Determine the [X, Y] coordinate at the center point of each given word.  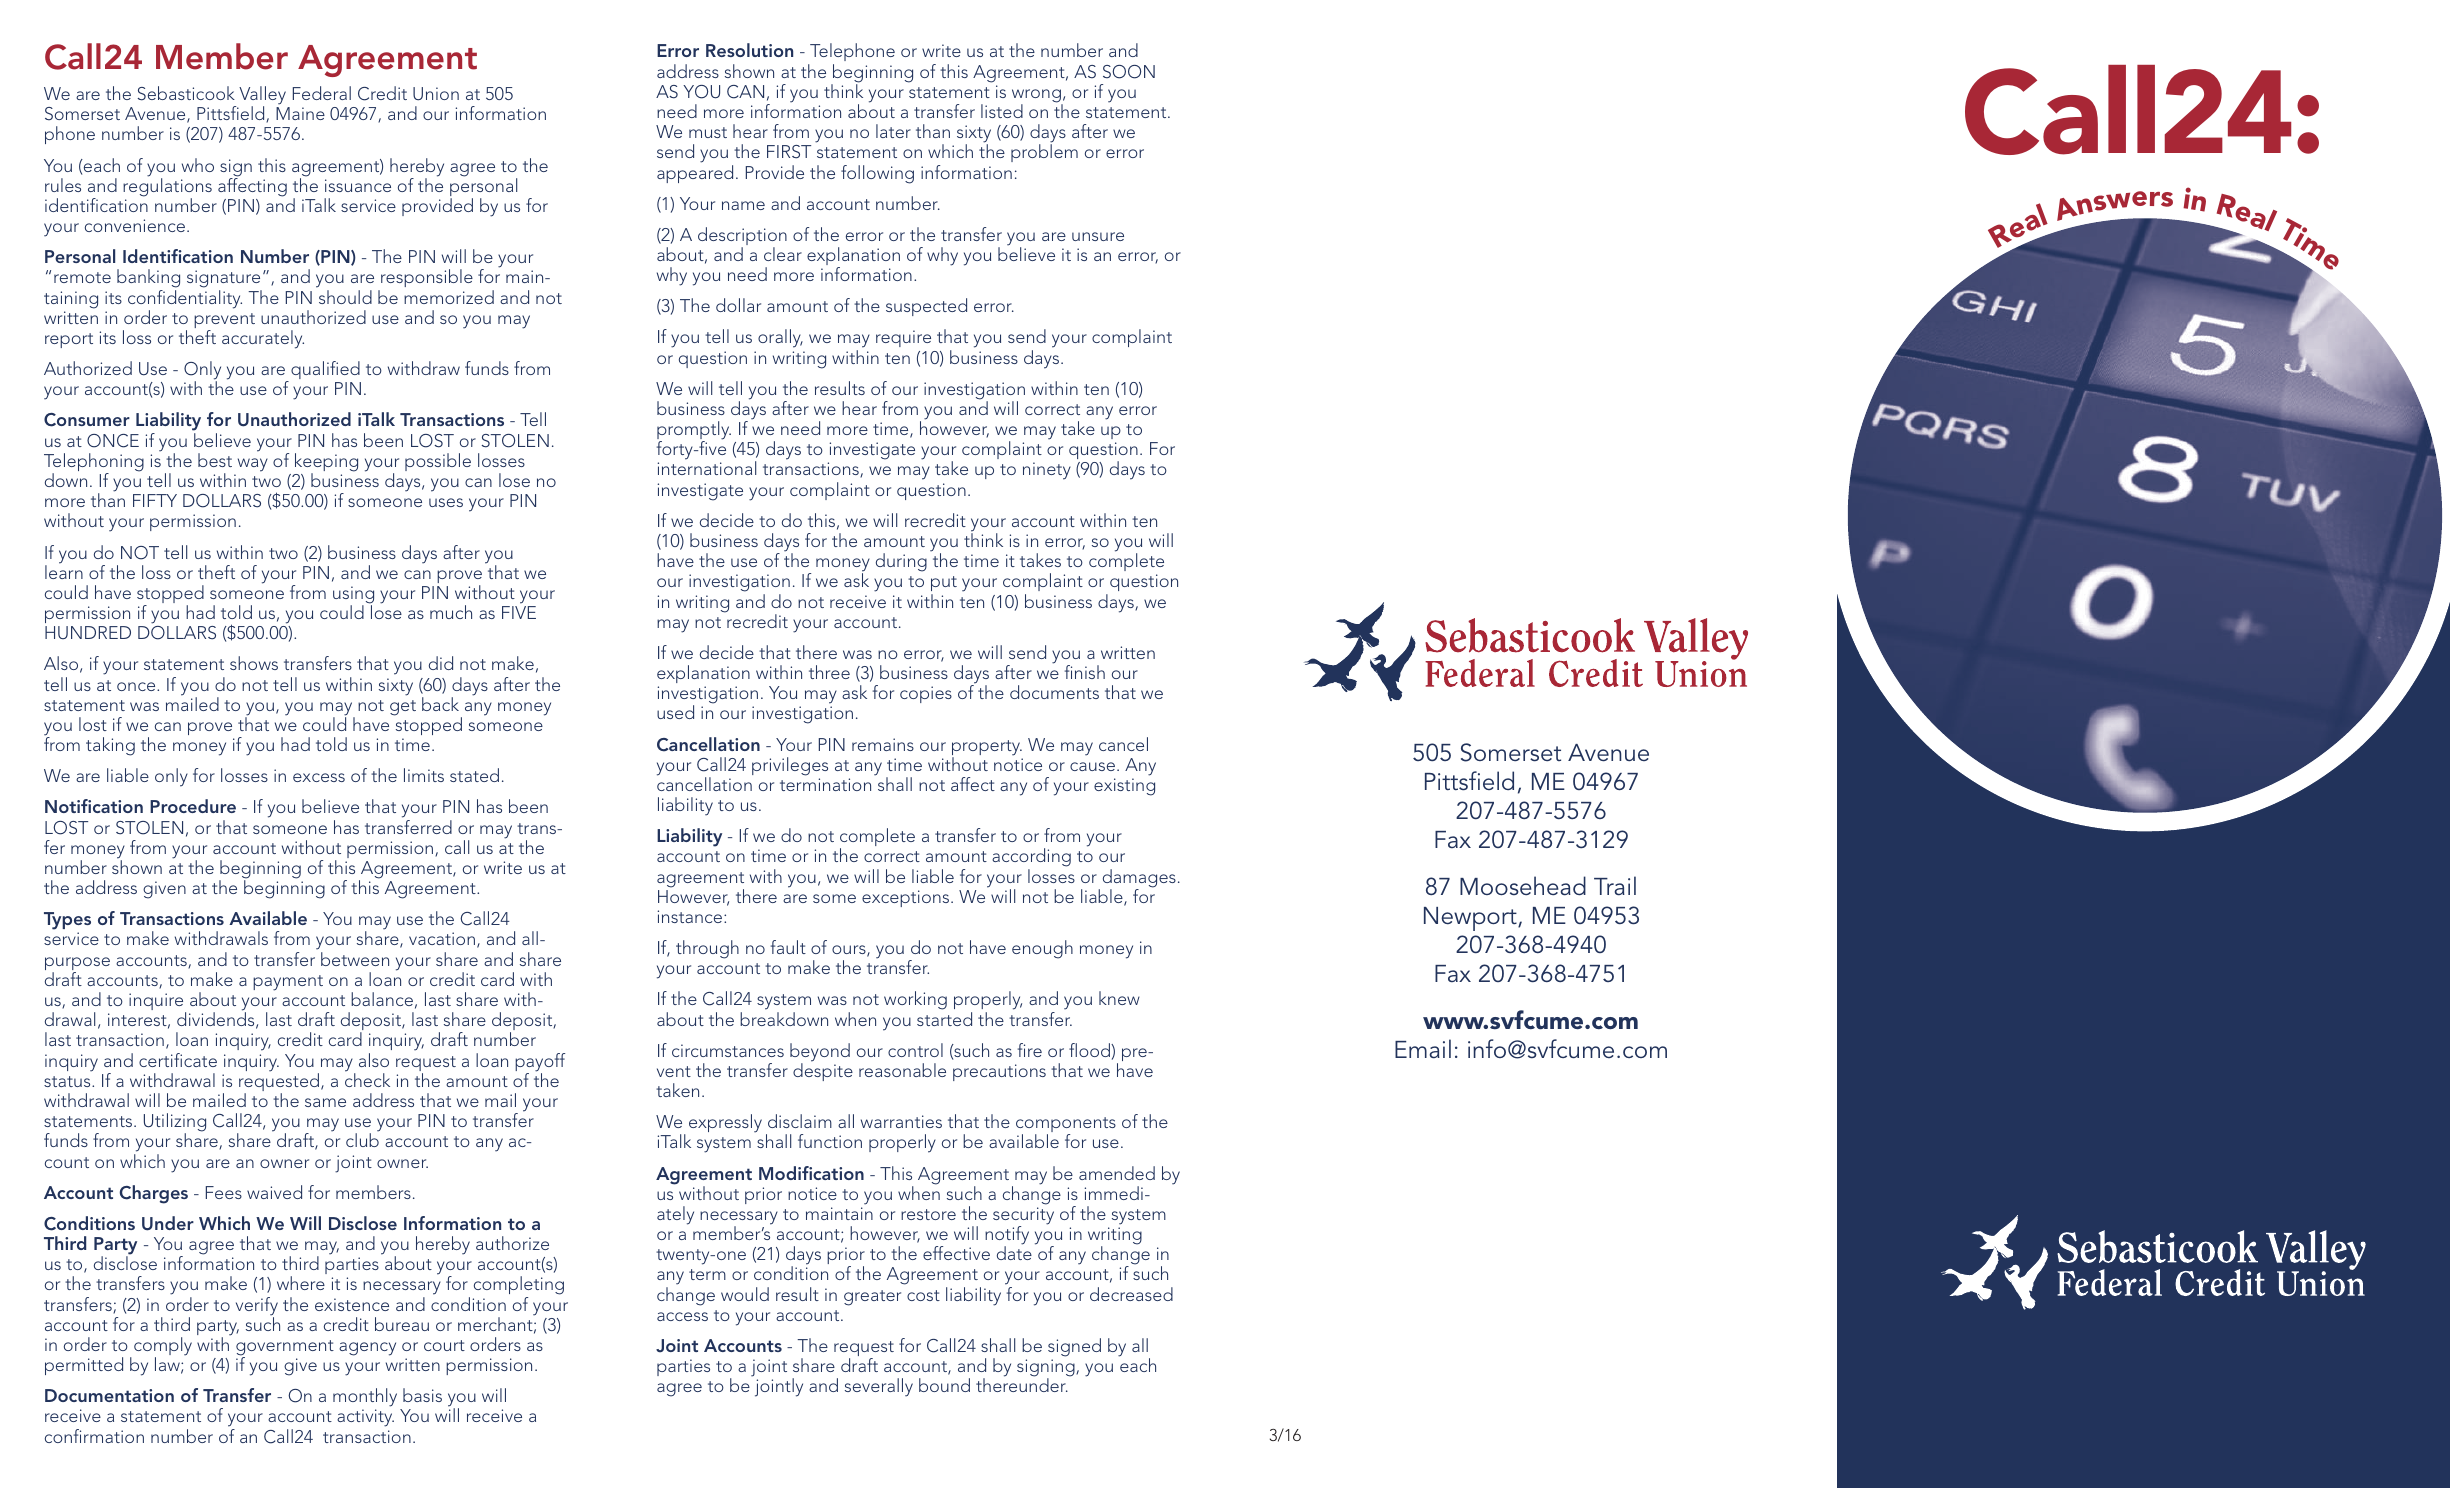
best [215, 460]
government [285, 1349]
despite [823, 1071]
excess [319, 777]
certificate [178, 1060]
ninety [1047, 471]
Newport [1471, 919]
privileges [790, 766]
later [893, 131]
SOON [1129, 72]
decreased [1131, 1294]
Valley [262, 96]
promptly [694, 431]
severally [879, 1387]
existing [1124, 787]
